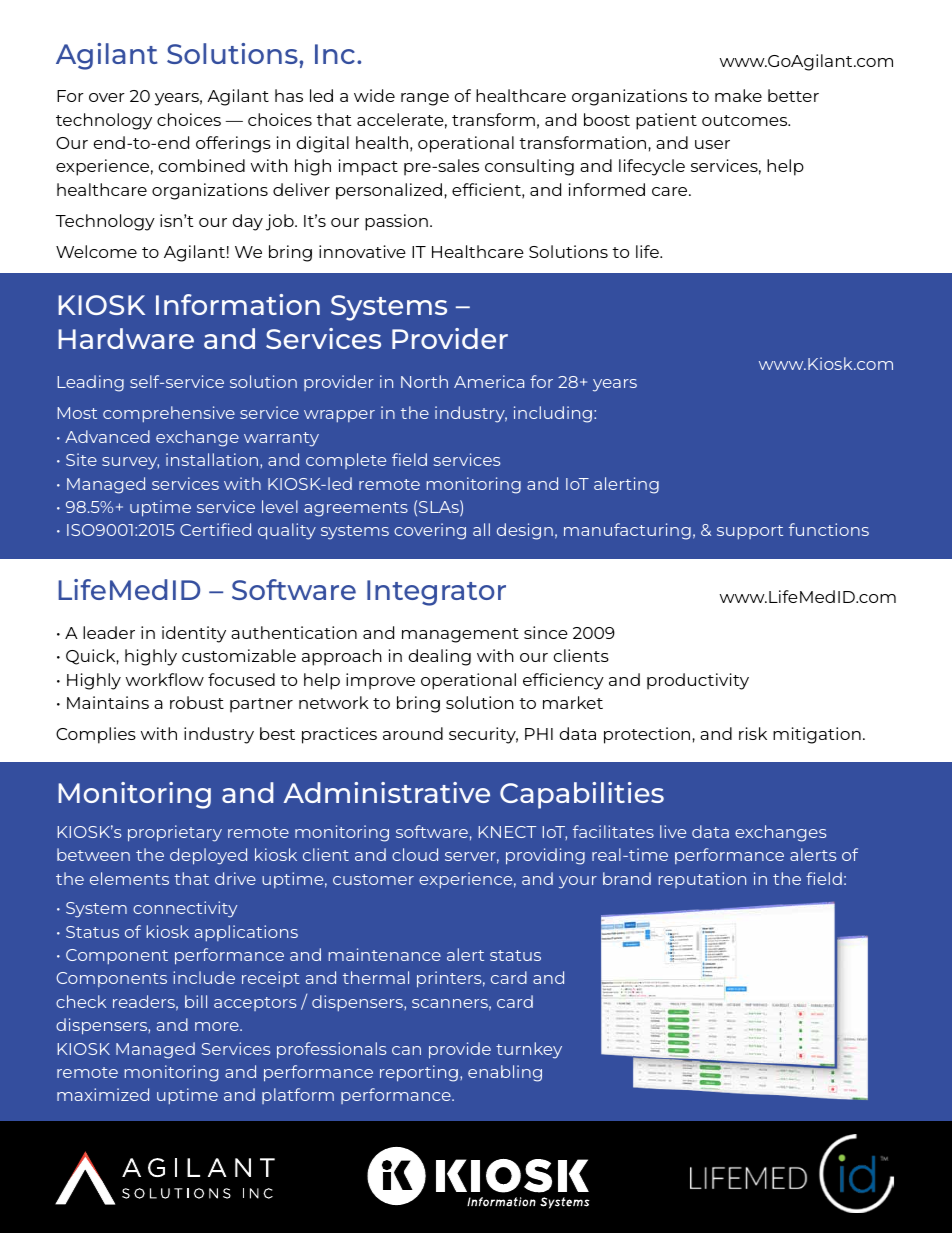 The width and height of the screenshot is (952, 1233). Describe the element at coordinates (425, 99) in the screenshot. I see `range` at that location.
